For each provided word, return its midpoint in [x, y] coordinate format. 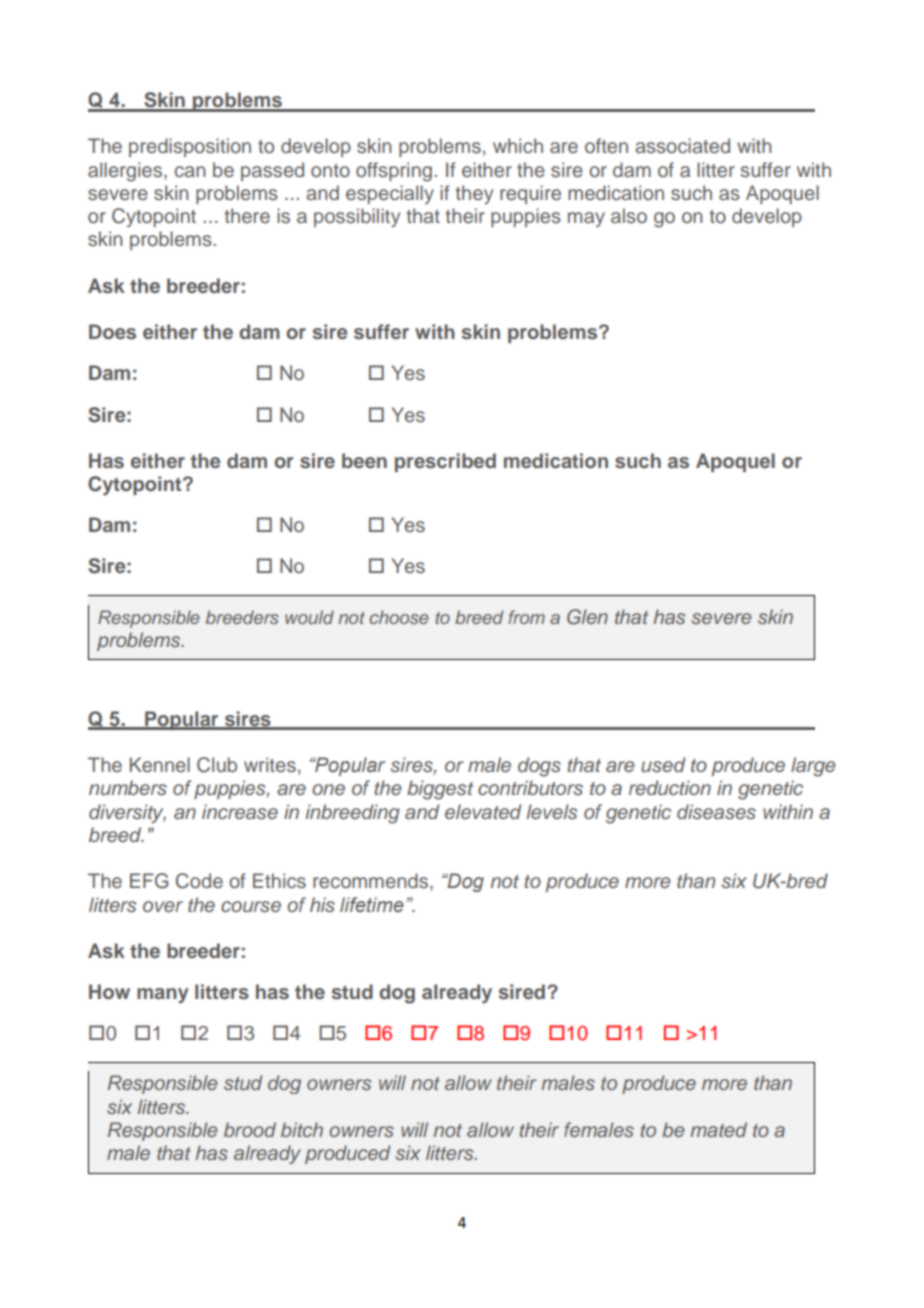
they [474, 195]
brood [250, 1129]
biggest [440, 790]
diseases [716, 812]
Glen [587, 617]
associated [682, 146]
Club [217, 765]
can [190, 172]
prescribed [445, 462]
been [364, 460]
